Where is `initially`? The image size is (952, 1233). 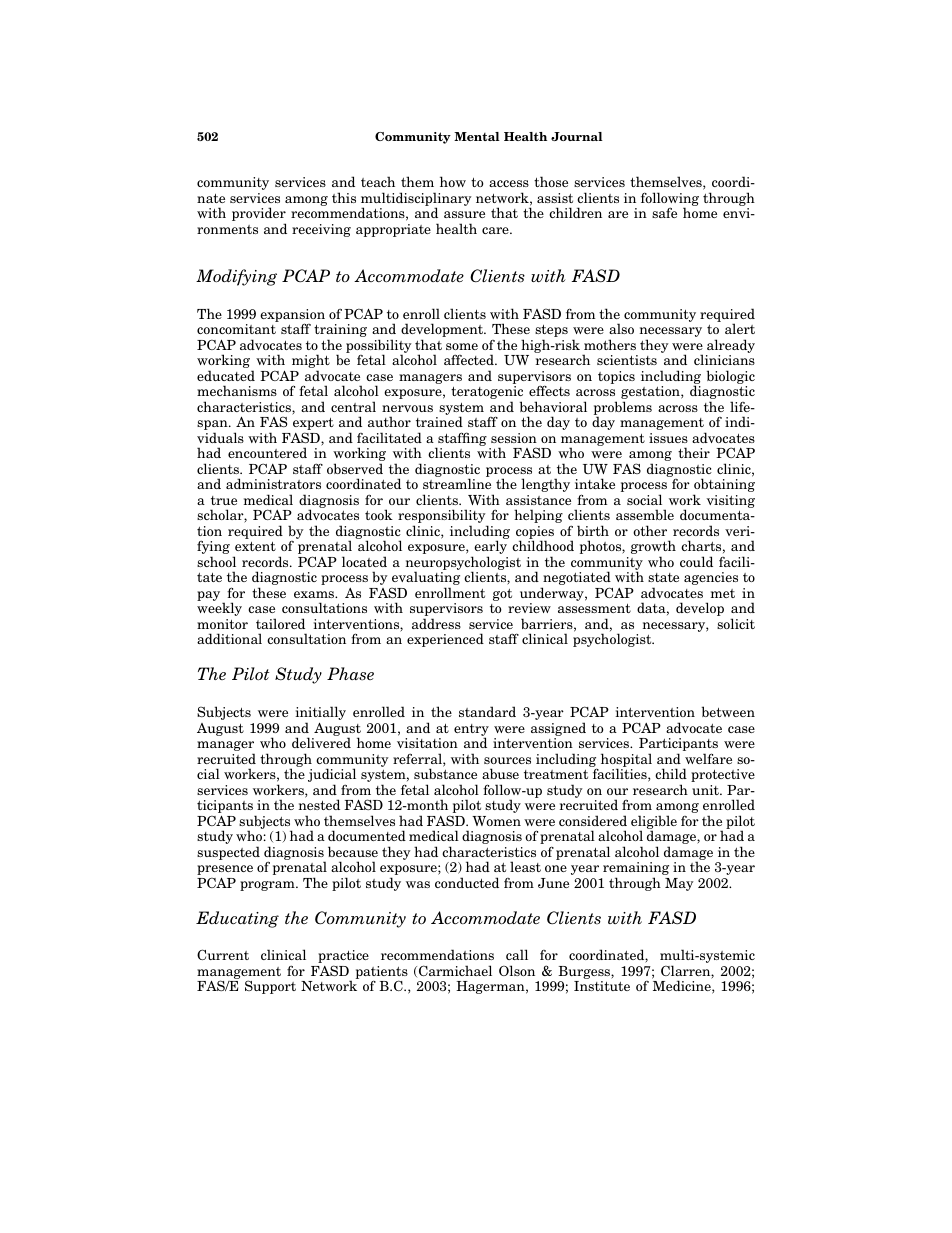 initially is located at coordinates (321, 714).
